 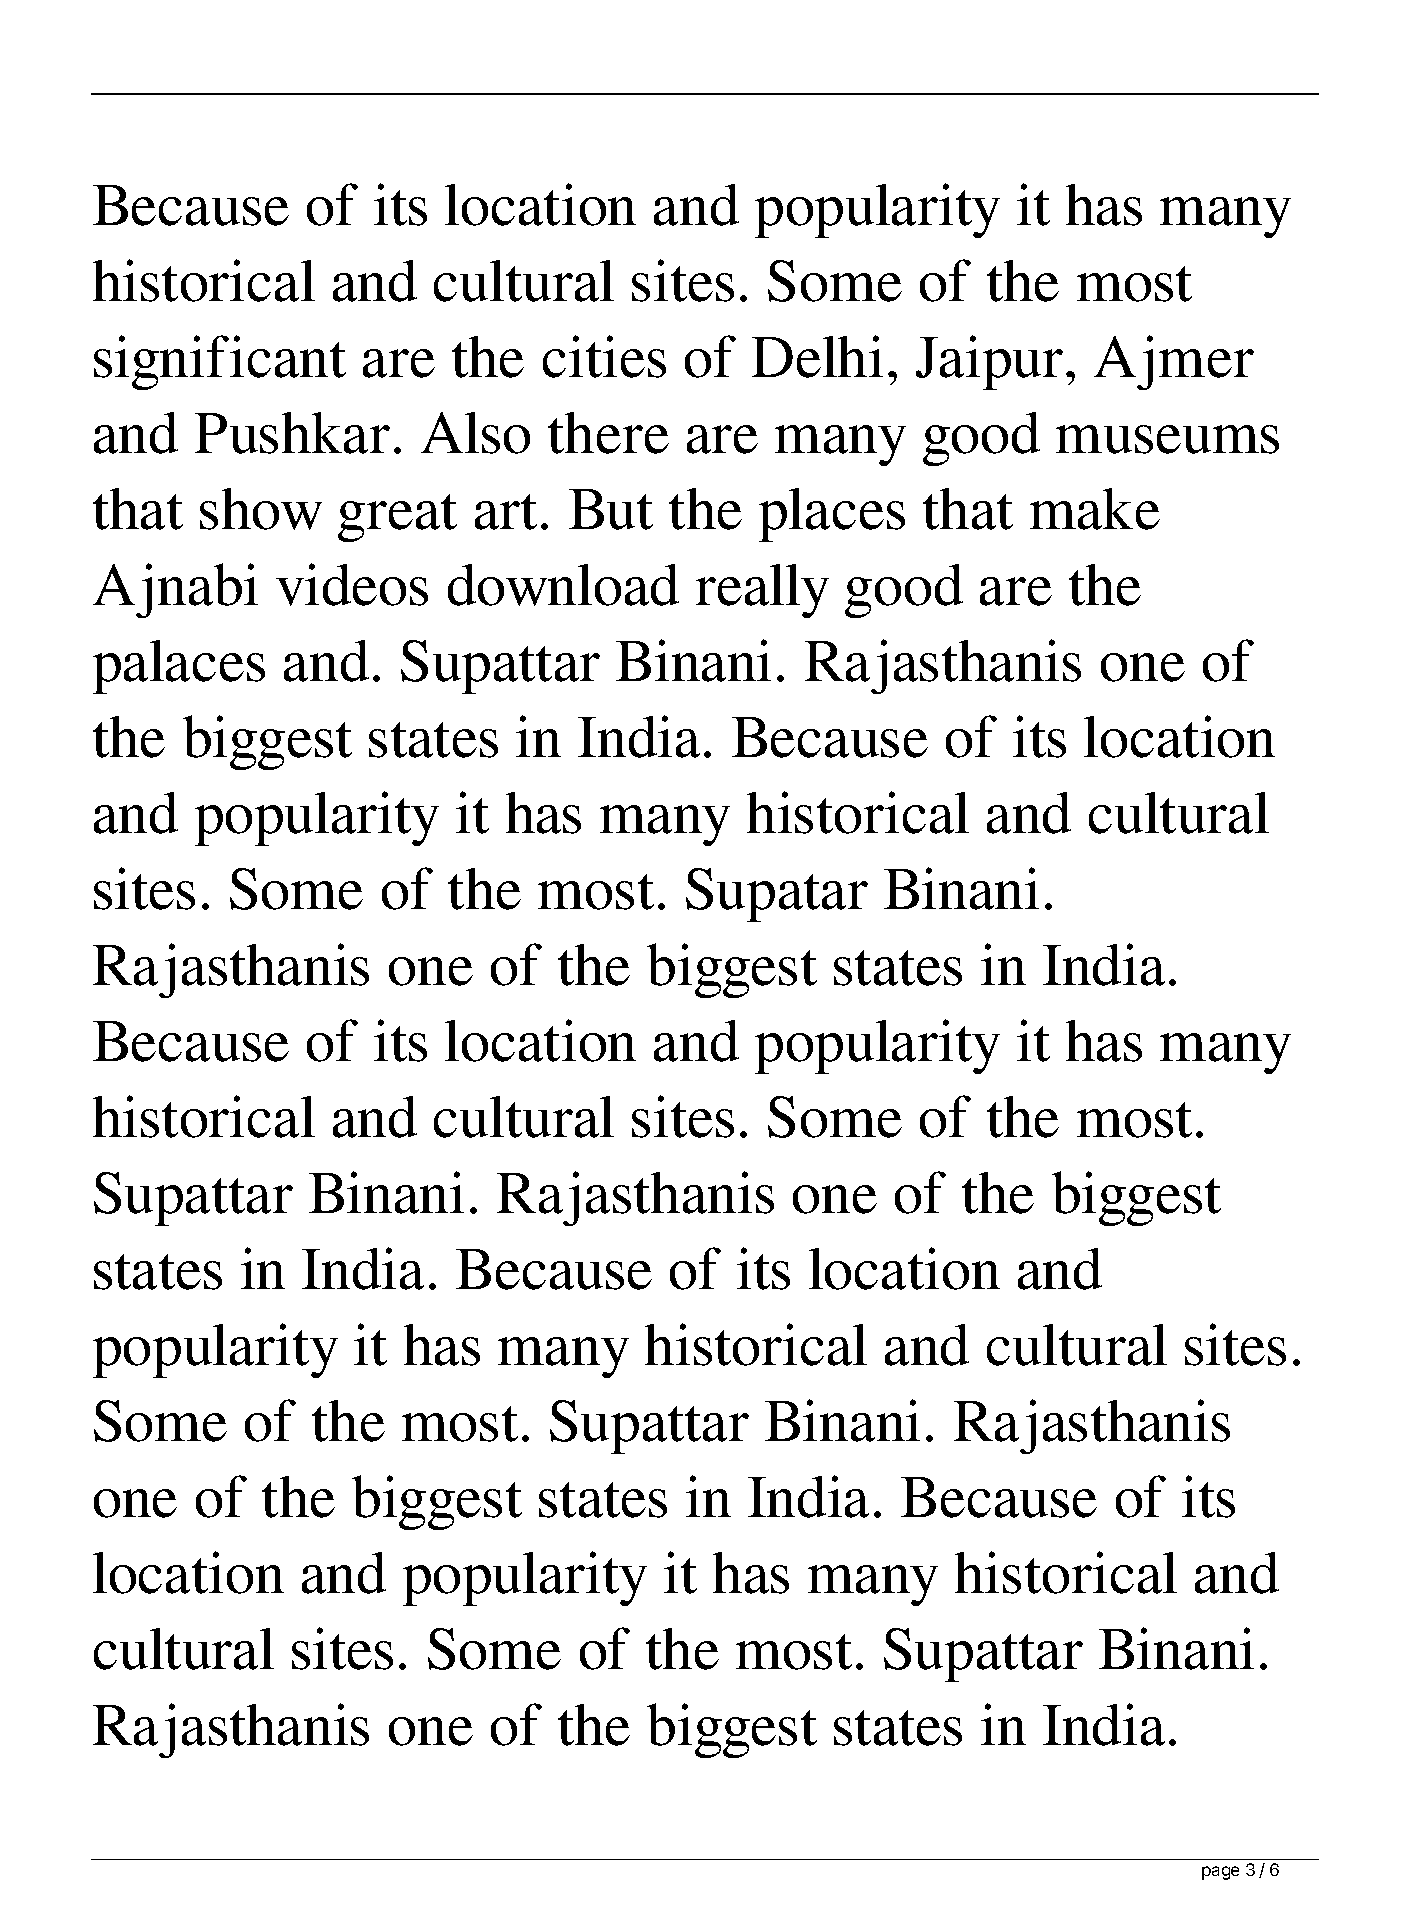 What do you see at coordinates (506, 512) in the document?
I see `art` at bounding box center [506, 512].
